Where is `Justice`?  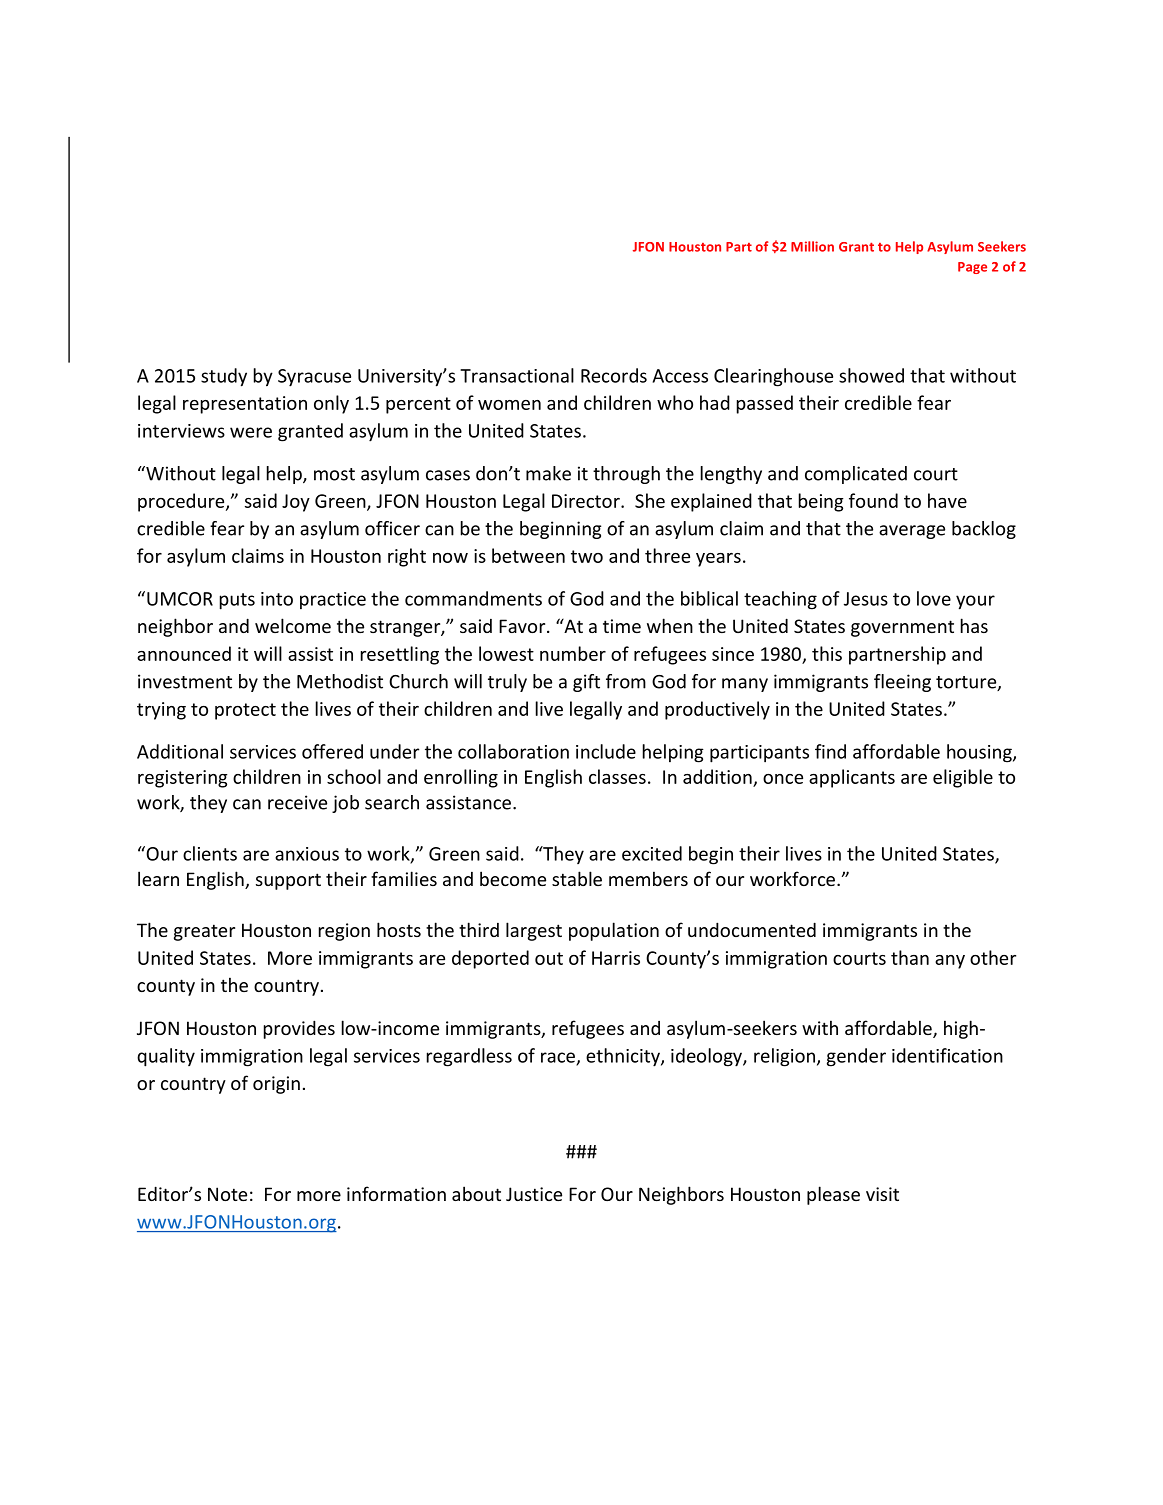 Justice is located at coordinates (534, 1194).
